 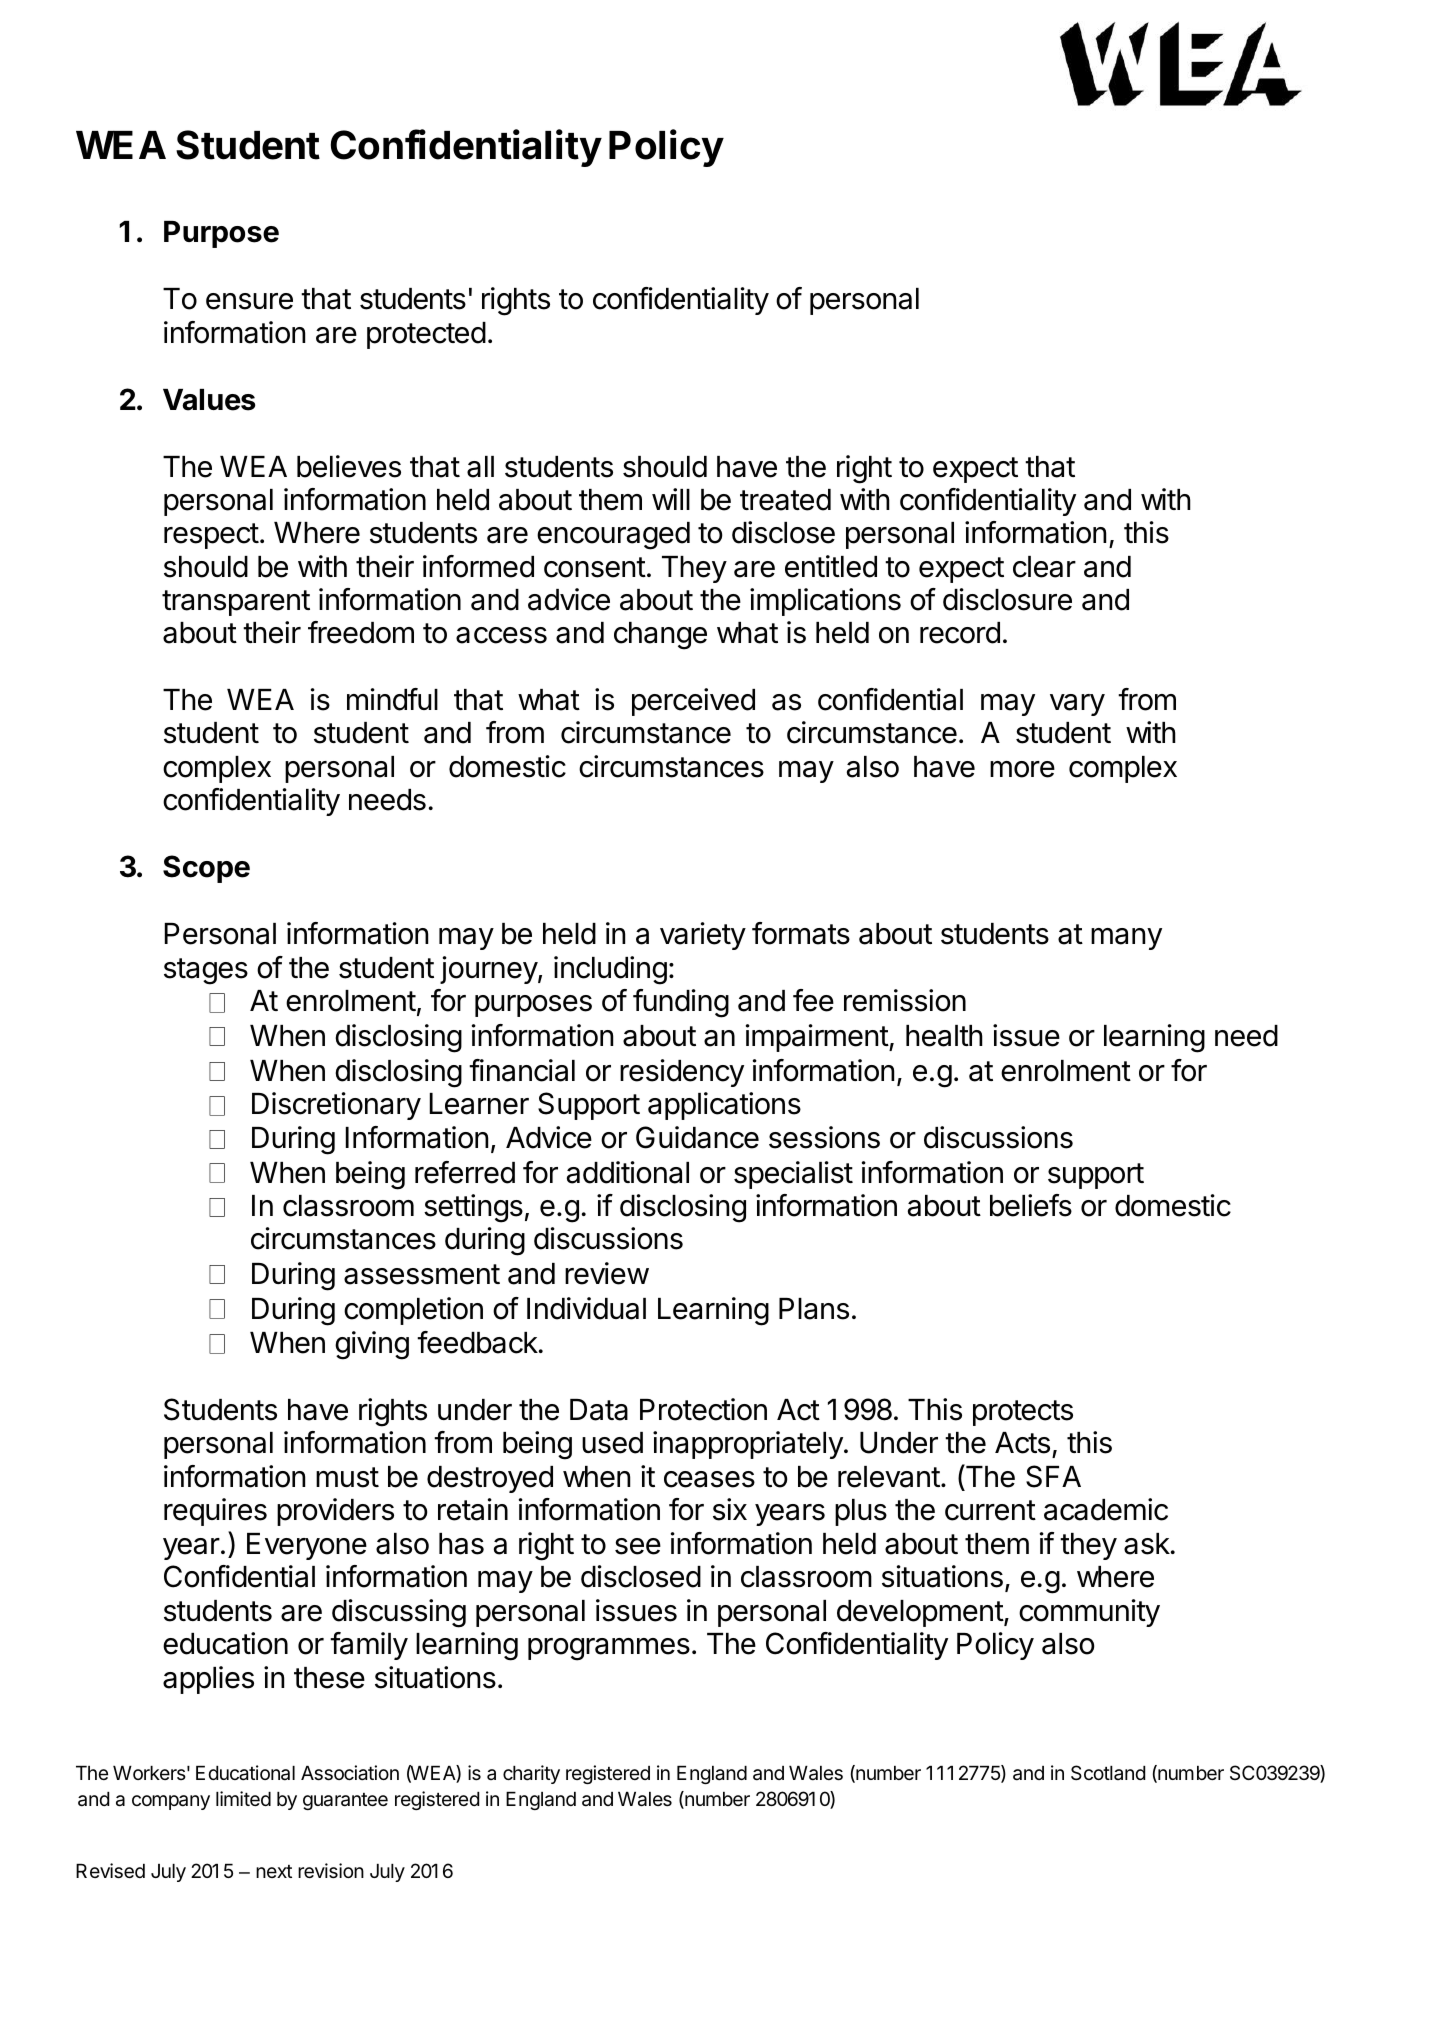 I want to click on clear, so click(x=1044, y=567).
